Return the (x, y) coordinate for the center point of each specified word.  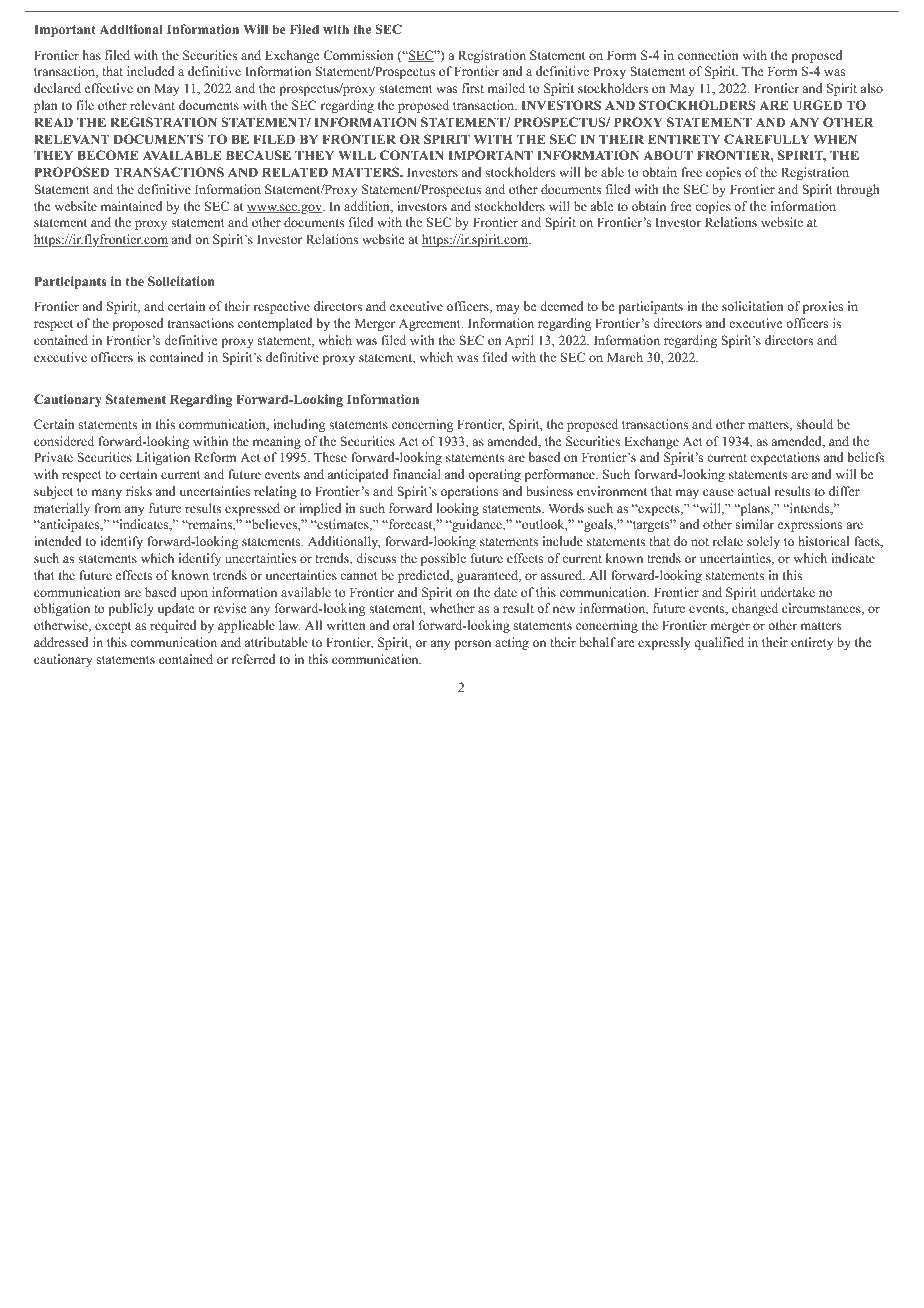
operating (494, 475)
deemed (561, 306)
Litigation (163, 458)
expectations (785, 458)
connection (708, 55)
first (473, 88)
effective (109, 88)
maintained (131, 206)
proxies (823, 307)
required (173, 626)
